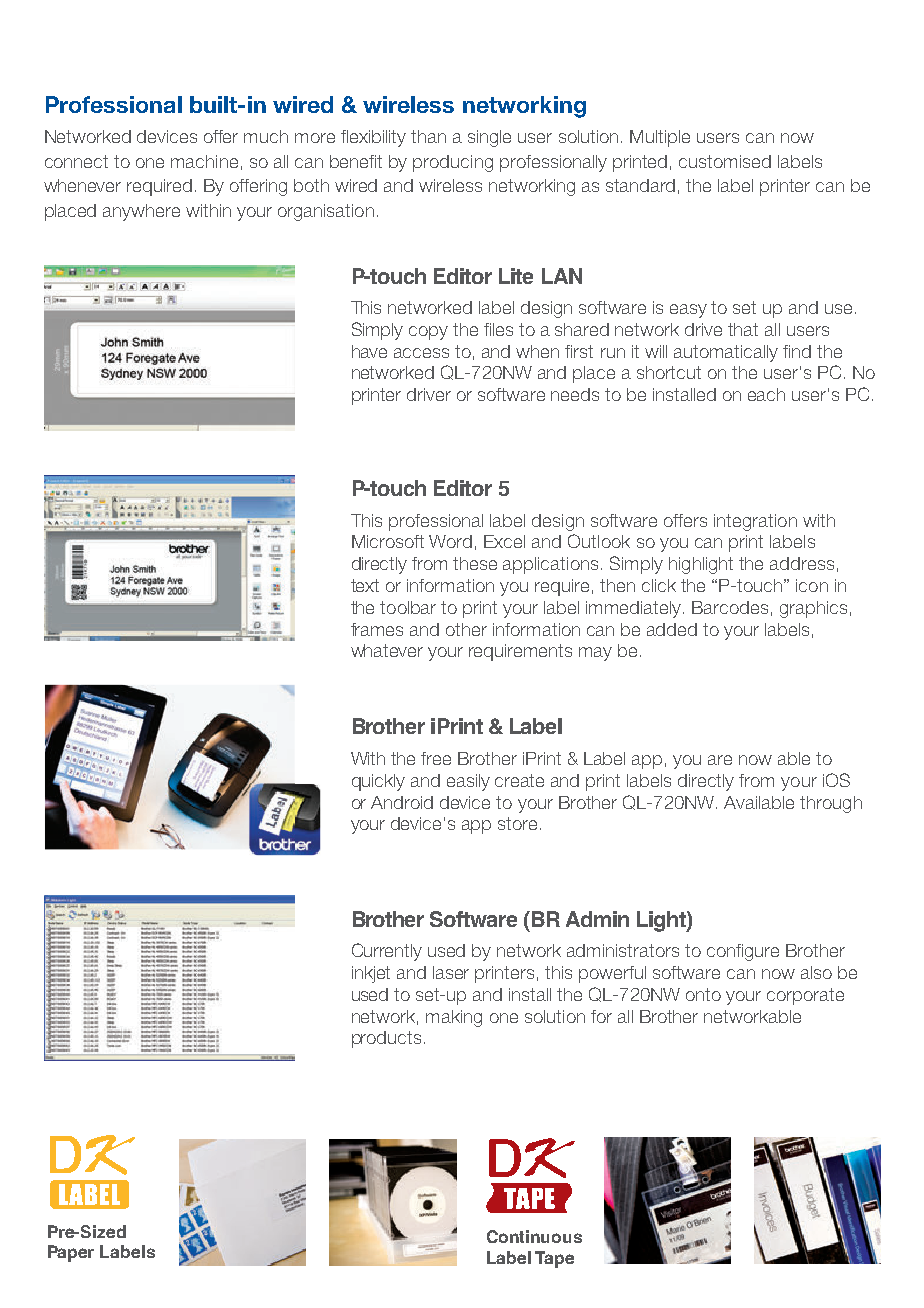  I want to click on machine, so click(204, 161).
